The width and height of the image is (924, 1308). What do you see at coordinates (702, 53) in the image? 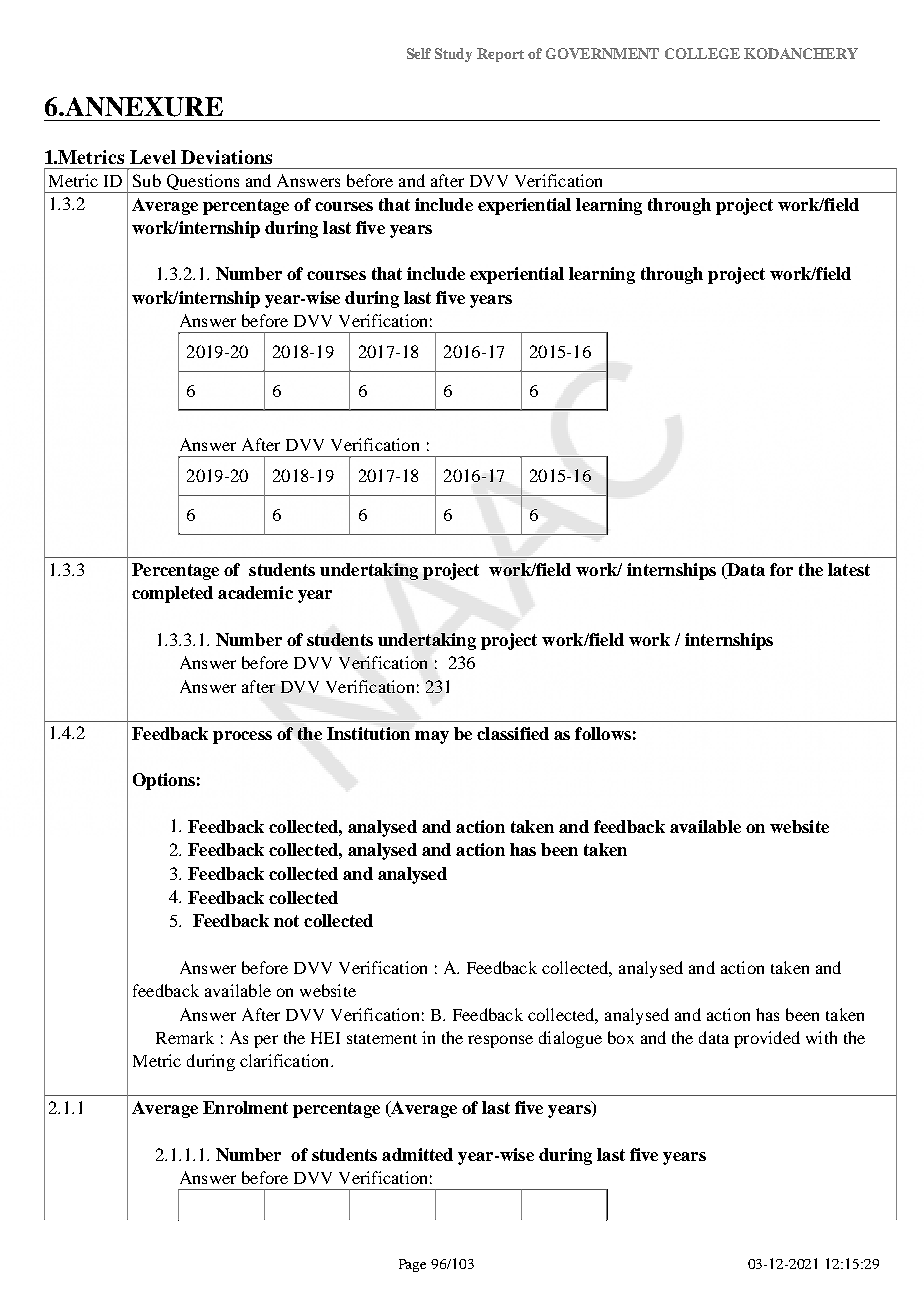
I see `COLLEGE` at bounding box center [702, 53].
